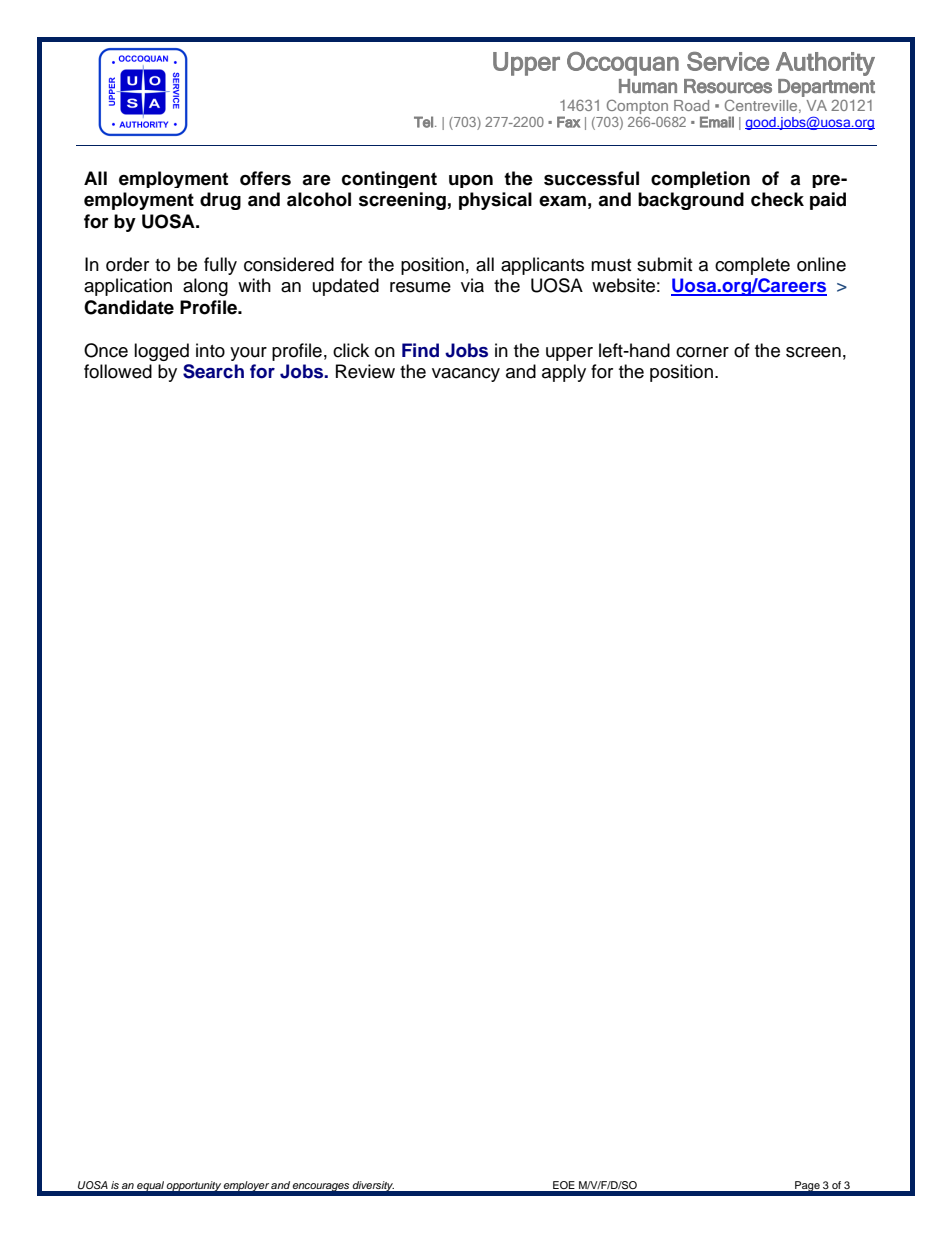  Describe the element at coordinates (423, 122) in the screenshot. I see `Tel` at that location.
